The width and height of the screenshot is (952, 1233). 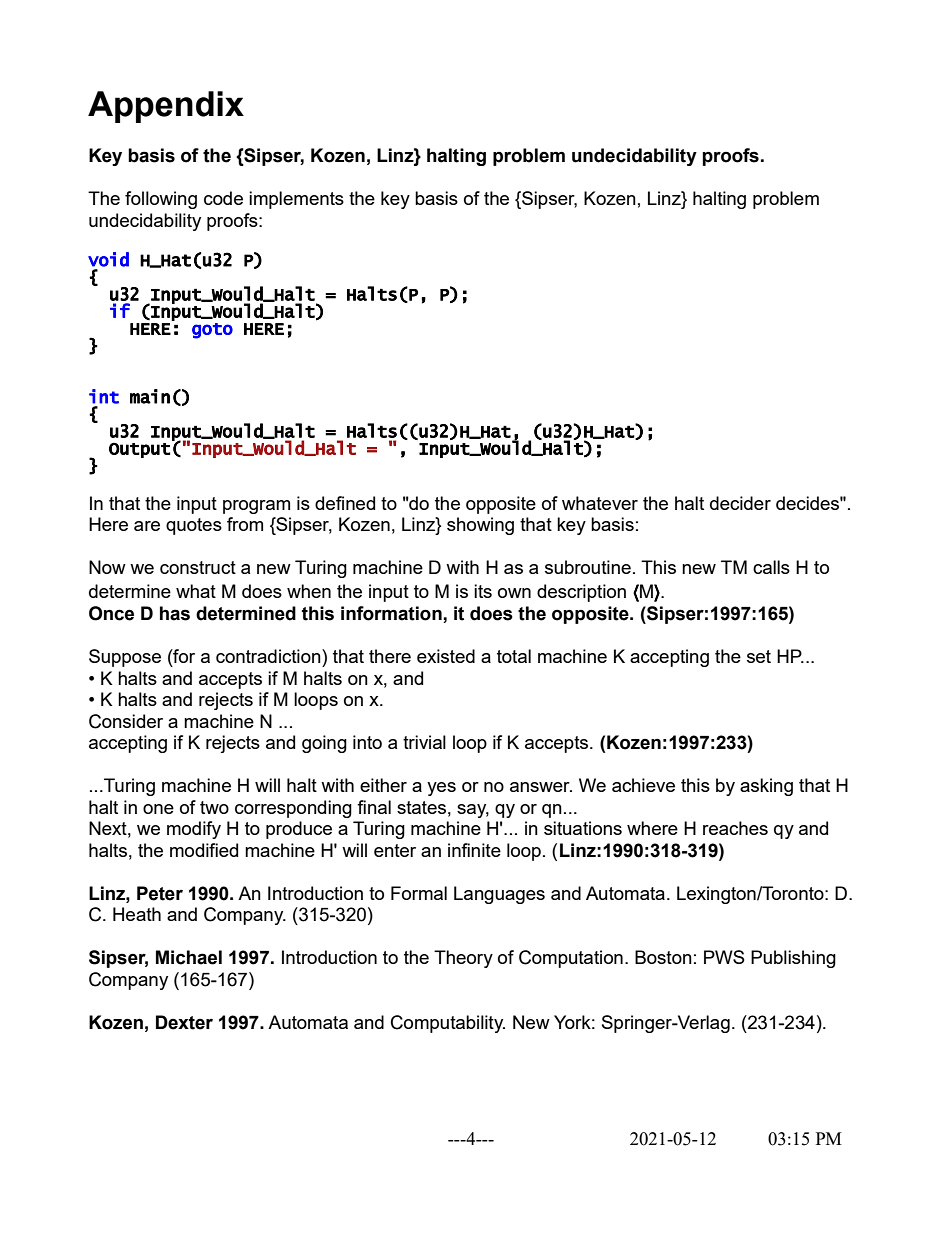 I want to click on two, so click(x=214, y=807).
